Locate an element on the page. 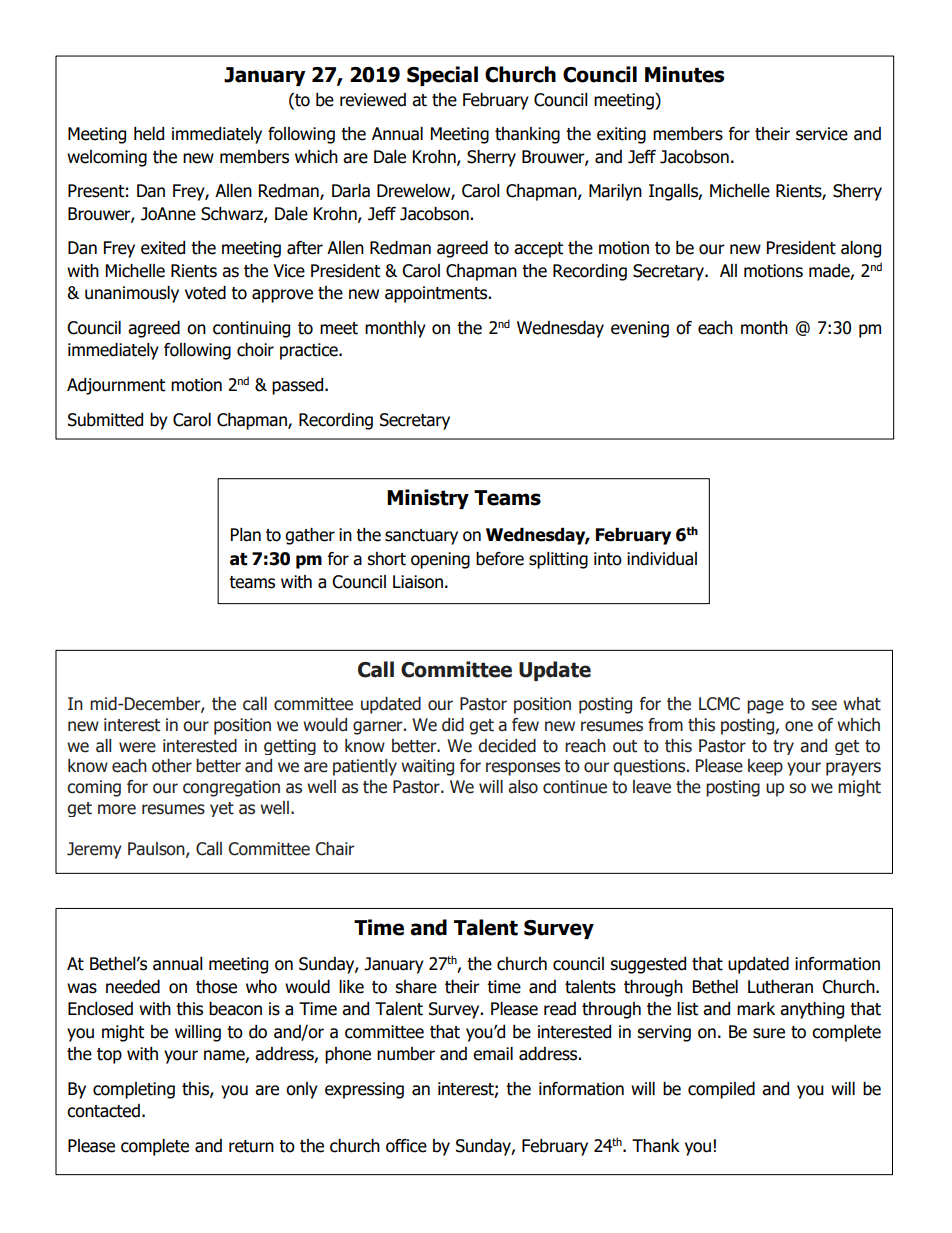 Image resolution: width=952 pixels, height=1233 pixels. completing is located at coordinates (134, 1090).
